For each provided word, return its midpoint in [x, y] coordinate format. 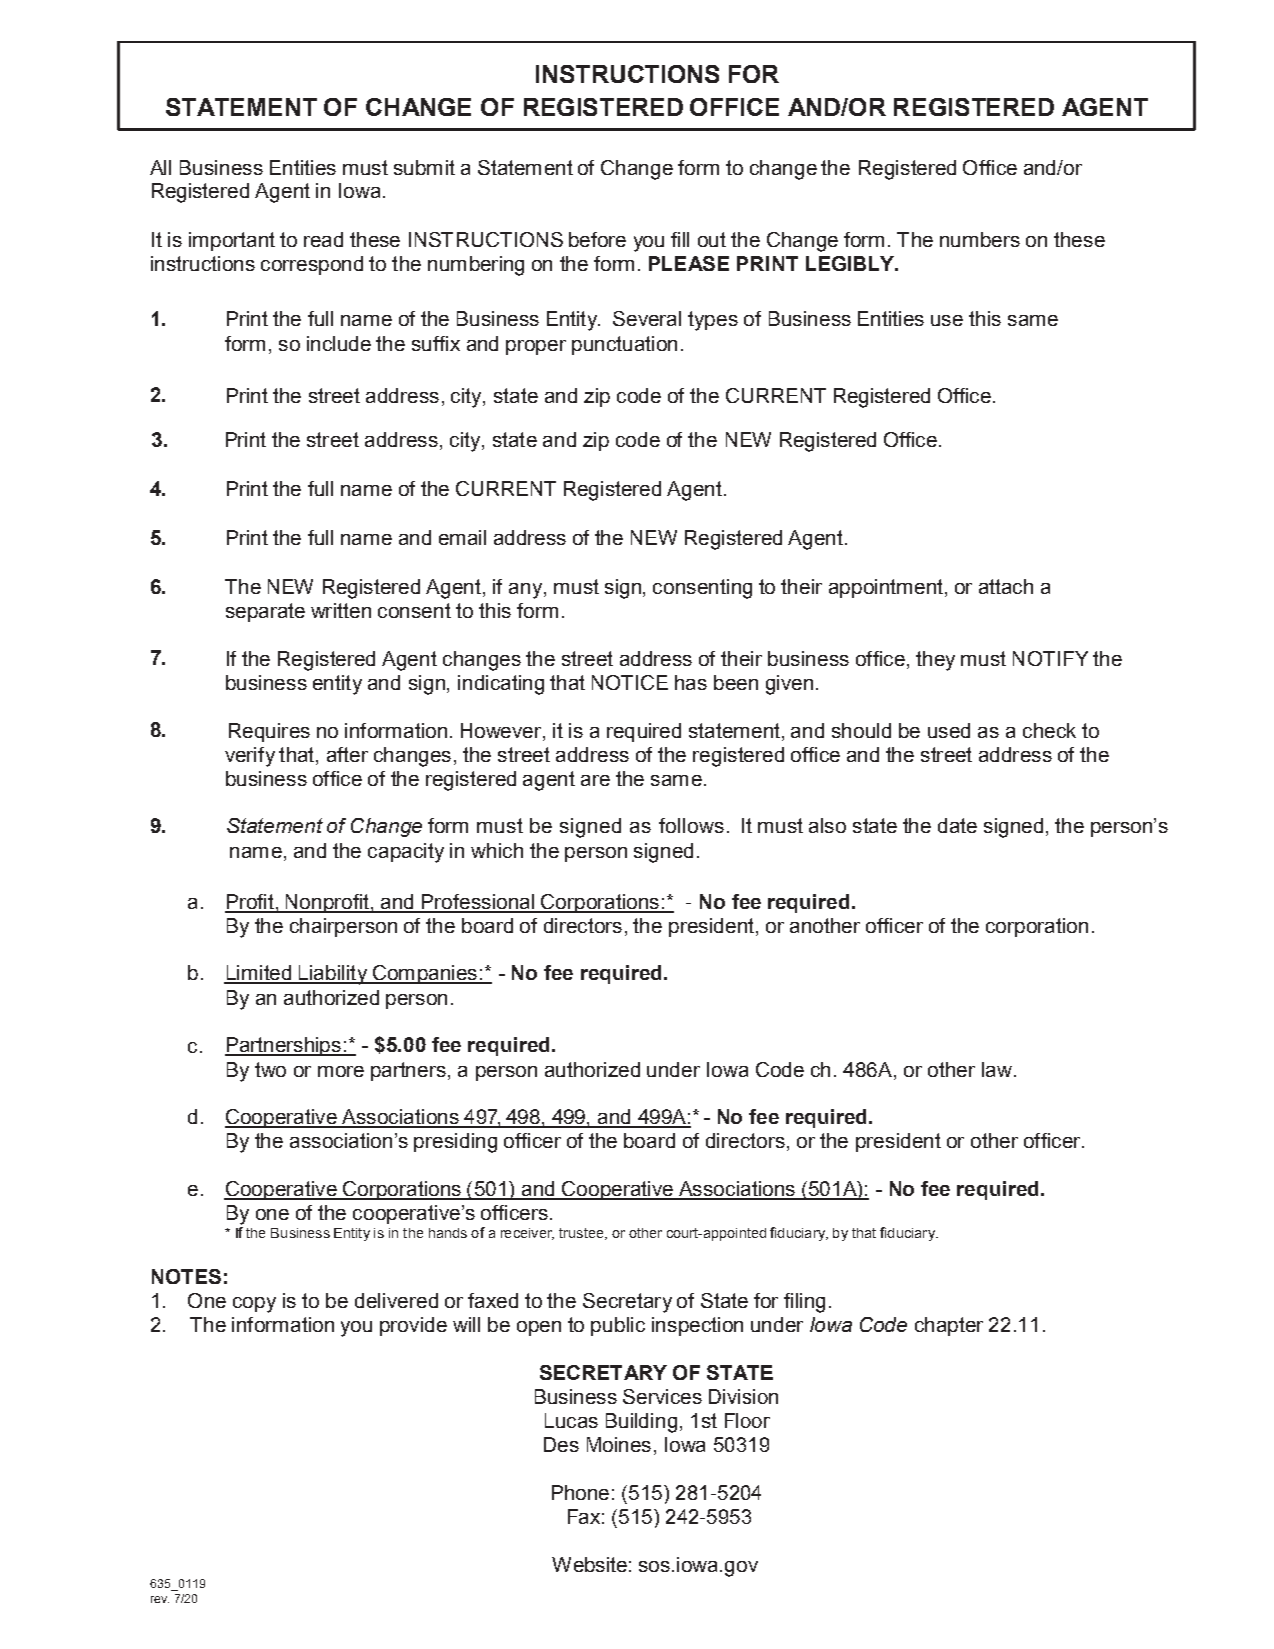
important [232, 241]
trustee [582, 1234]
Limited [258, 974]
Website [589, 1564]
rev [160, 1599]
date [957, 825]
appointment [886, 588]
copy [254, 1305]
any [527, 591]
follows [691, 825]
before [597, 239]
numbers [980, 239]
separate [265, 612]
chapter [949, 1326]
